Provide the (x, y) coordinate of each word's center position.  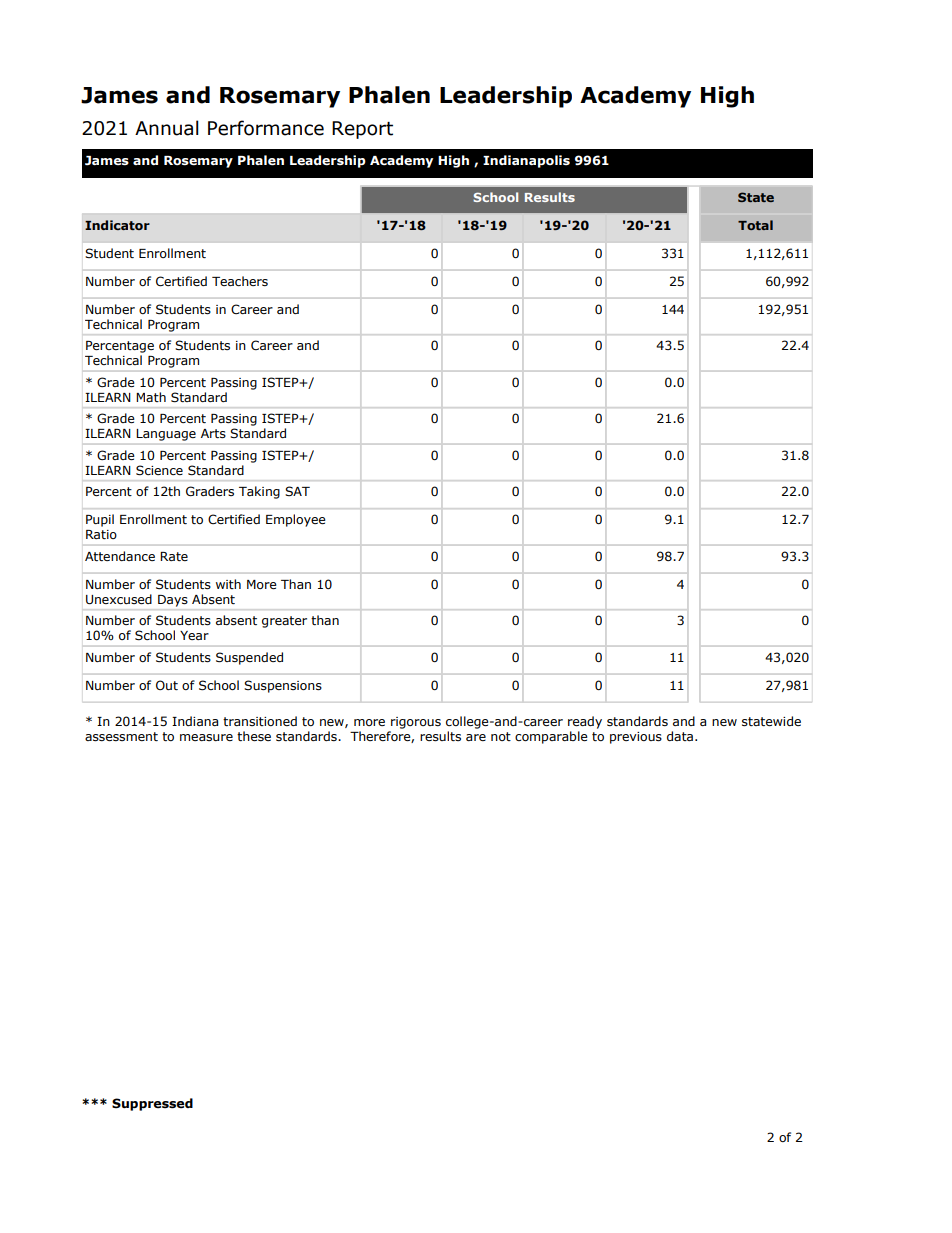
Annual (167, 128)
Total (755, 225)
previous (636, 738)
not (501, 736)
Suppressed (152, 1104)
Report (362, 130)
